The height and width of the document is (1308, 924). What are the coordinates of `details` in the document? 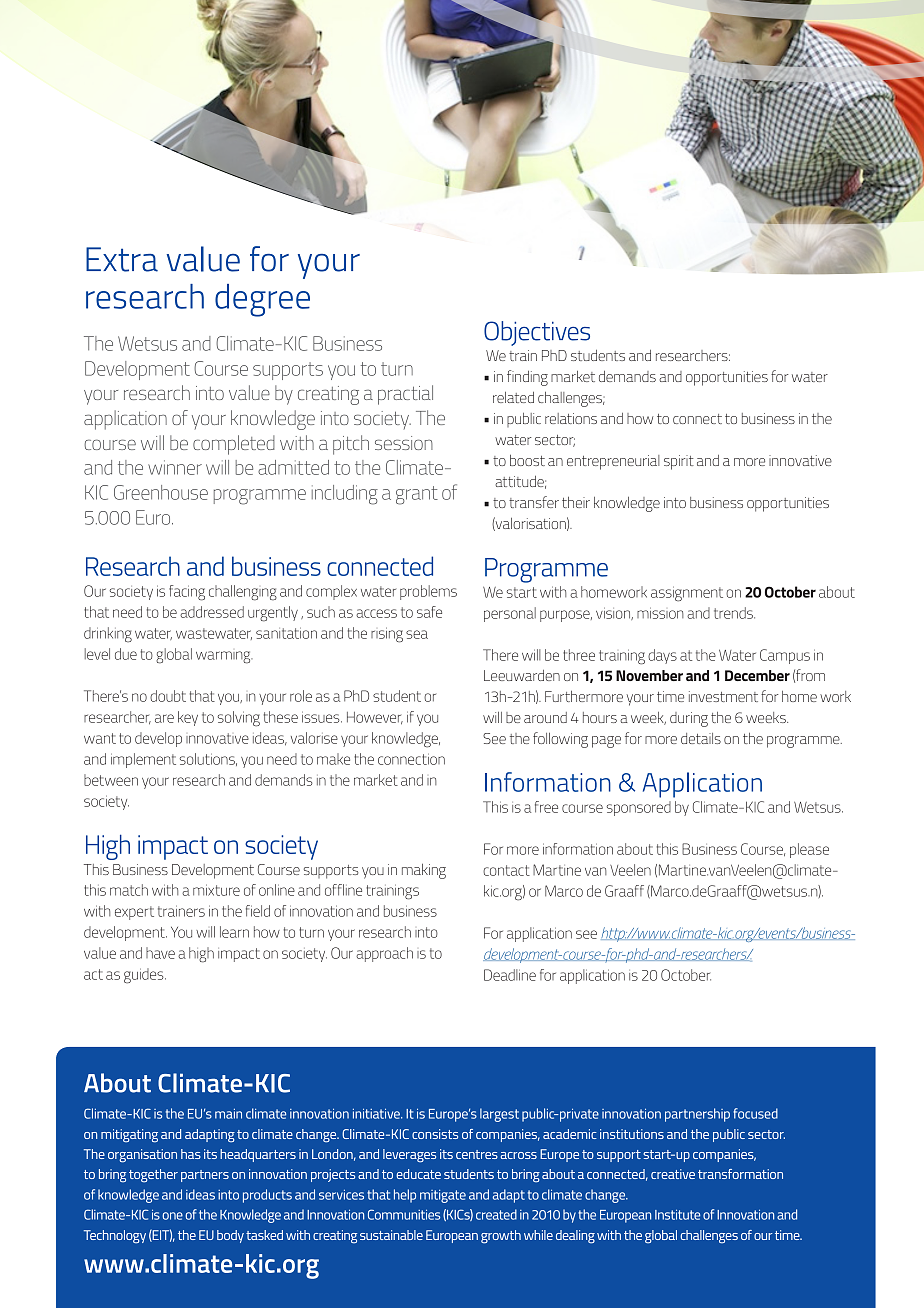 It's located at (701, 738).
